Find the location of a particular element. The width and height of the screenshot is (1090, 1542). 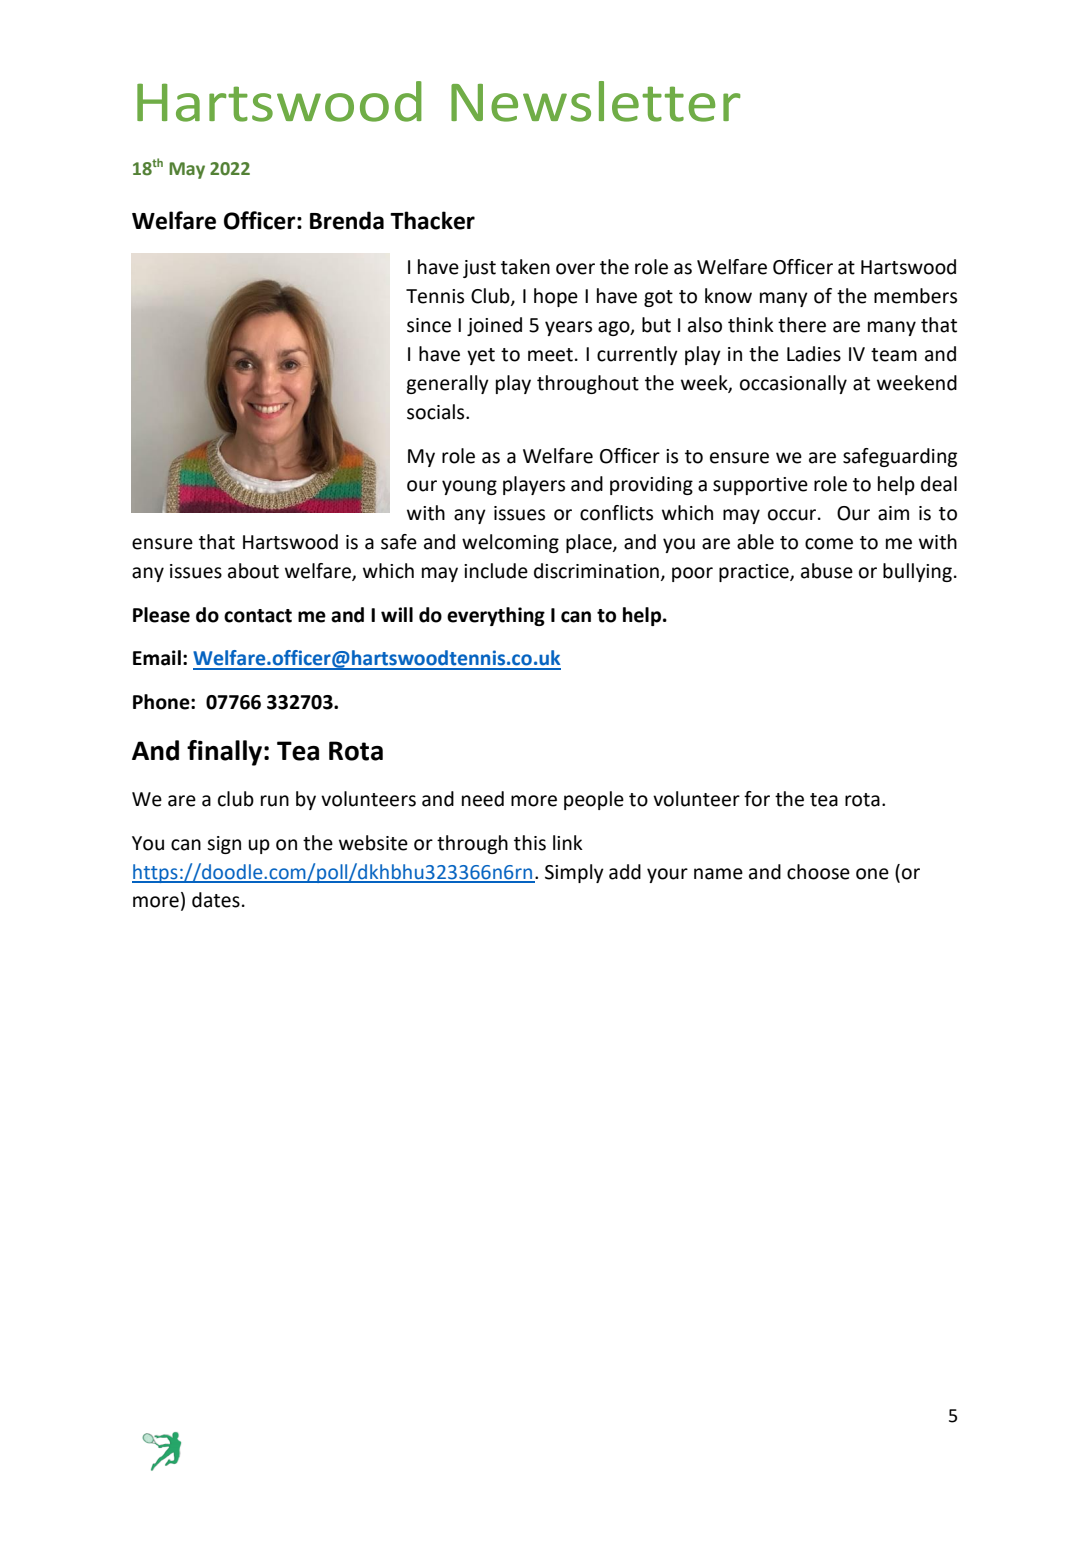

since is located at coordinates (429, 325).
